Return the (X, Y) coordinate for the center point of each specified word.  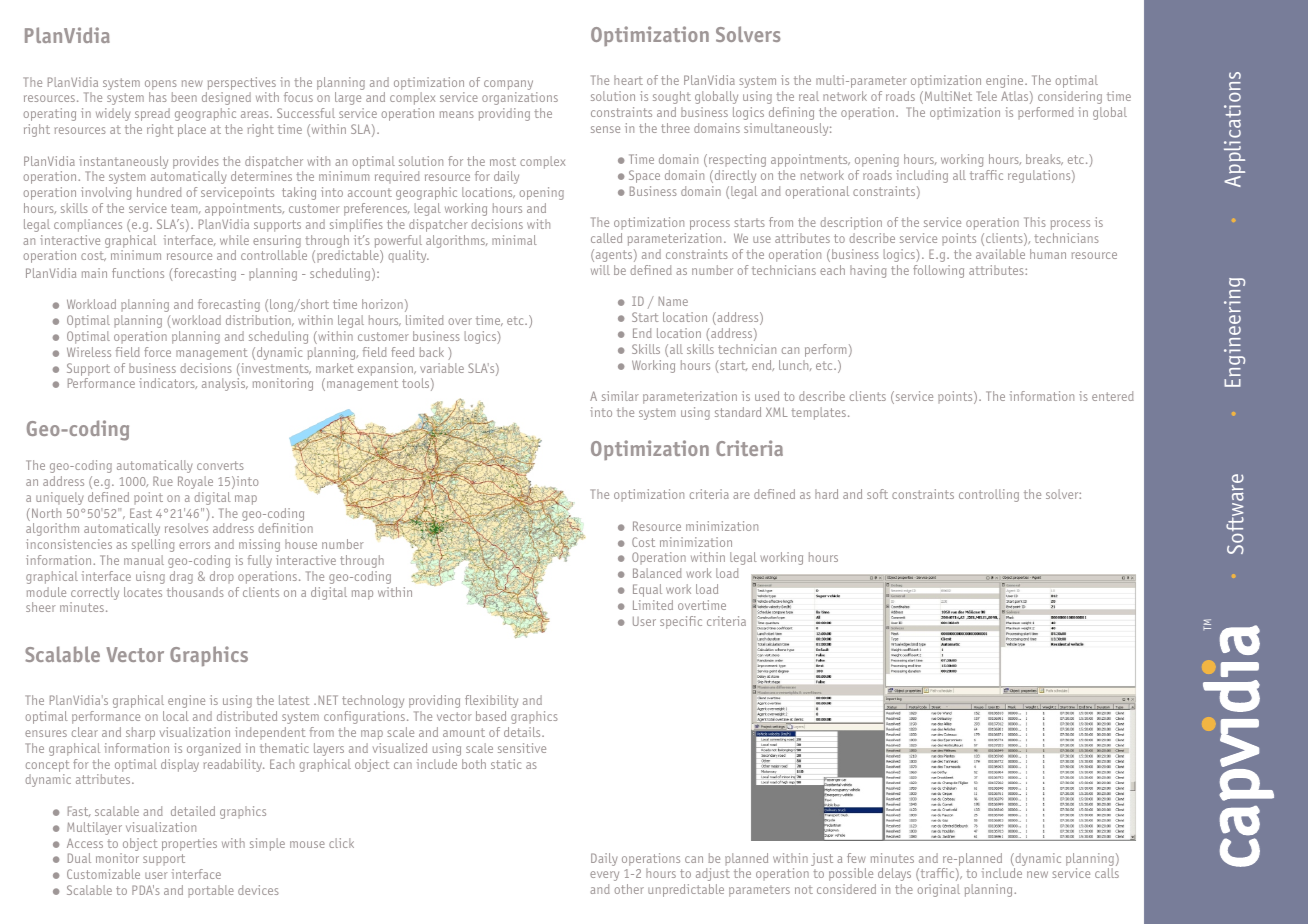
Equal (647, 590)
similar (620, 396)
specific (681, 622)
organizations (520, 98)
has (158, 97)
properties (189, 844)
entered (1113, 396)
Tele (986, 96)
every (604, 876)
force (157, 352)
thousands (195, 592)
